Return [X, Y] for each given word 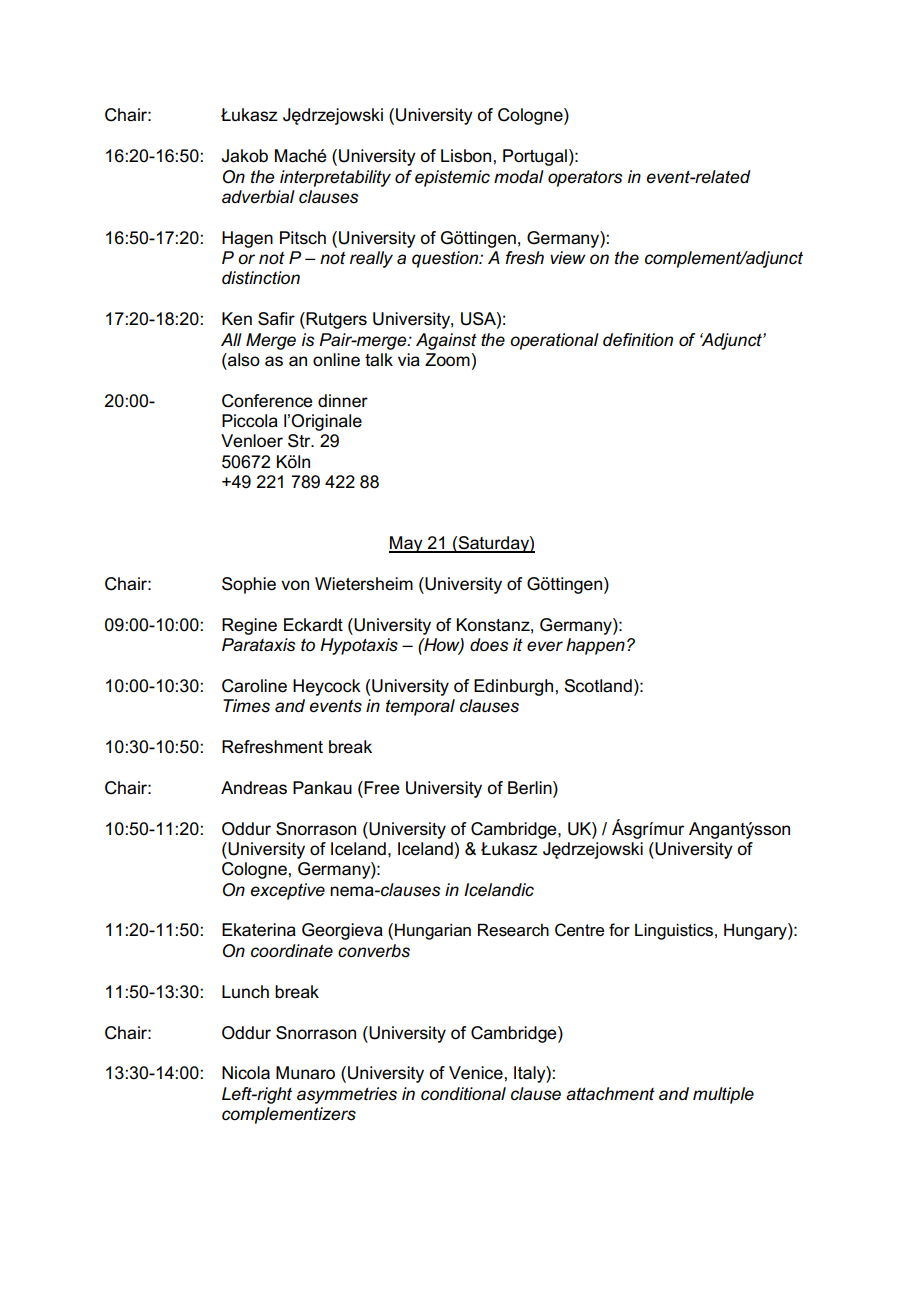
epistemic [452, 178]
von [295, 585]
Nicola [246, 1073]
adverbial [258, 197]
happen [595, 646]
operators [585, 179]
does [489, 645]
